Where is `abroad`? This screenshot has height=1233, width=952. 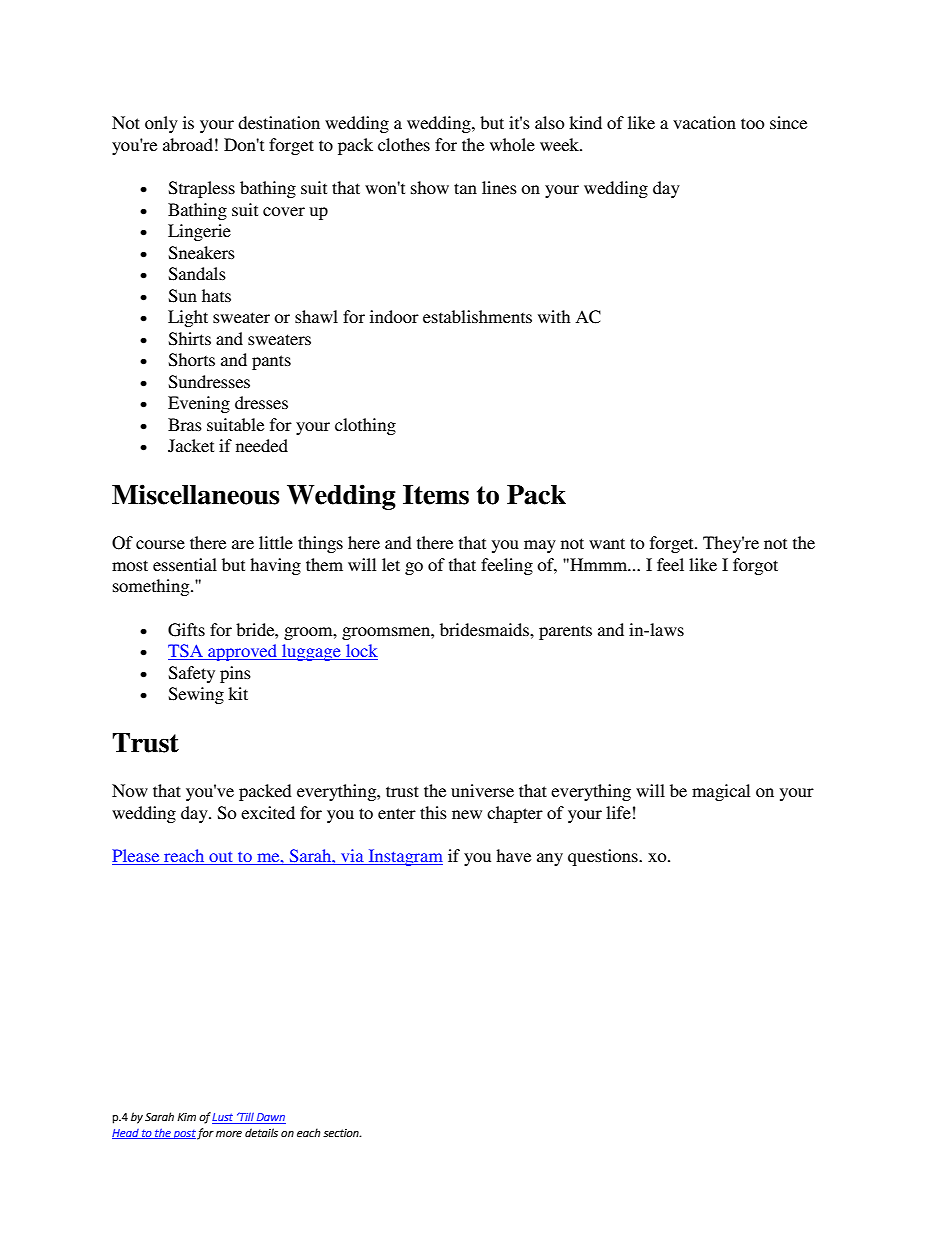 abroad is located at coordinates (188, 144).
